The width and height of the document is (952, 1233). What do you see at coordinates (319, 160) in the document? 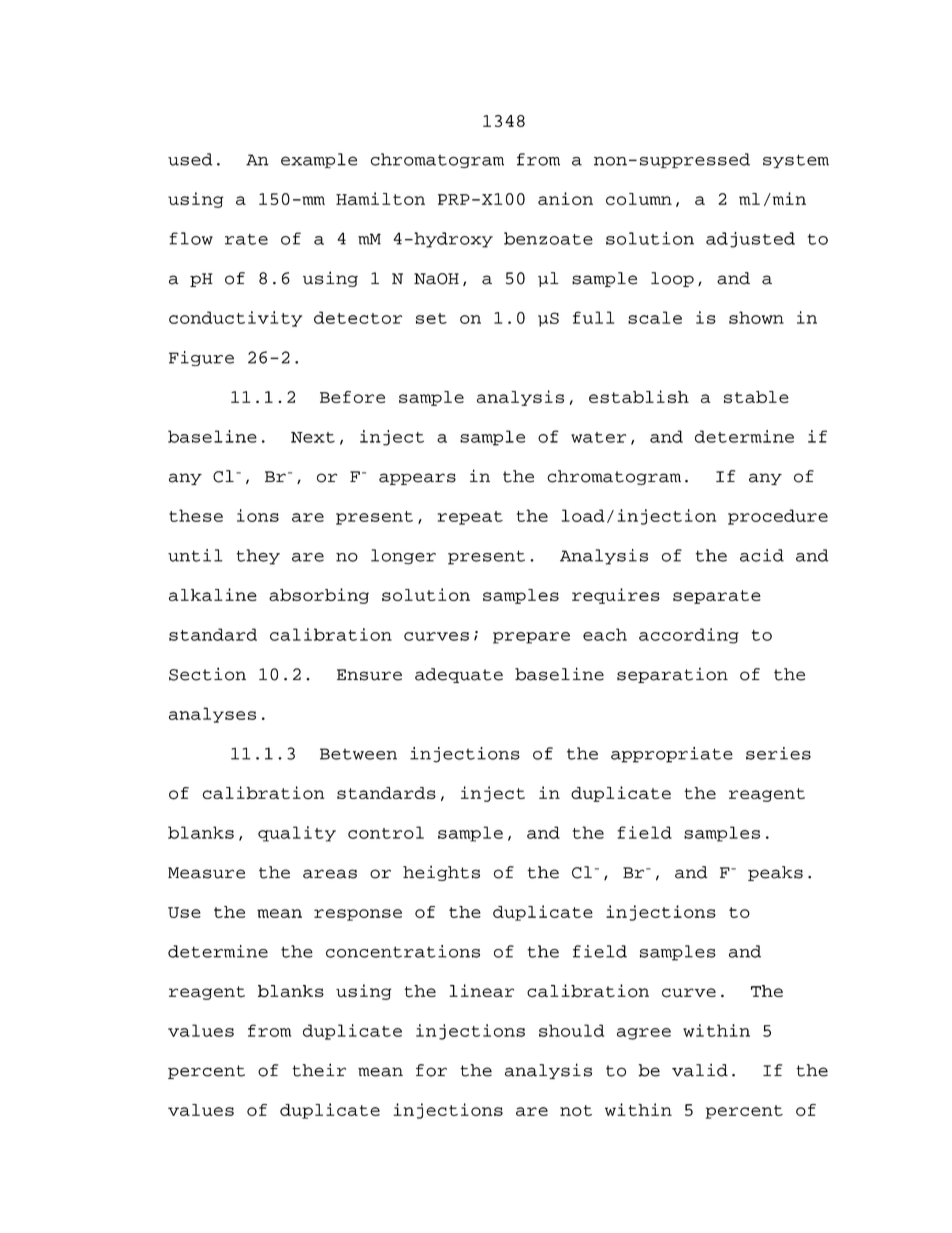
I see `example` at bounding box center [319, 160].
